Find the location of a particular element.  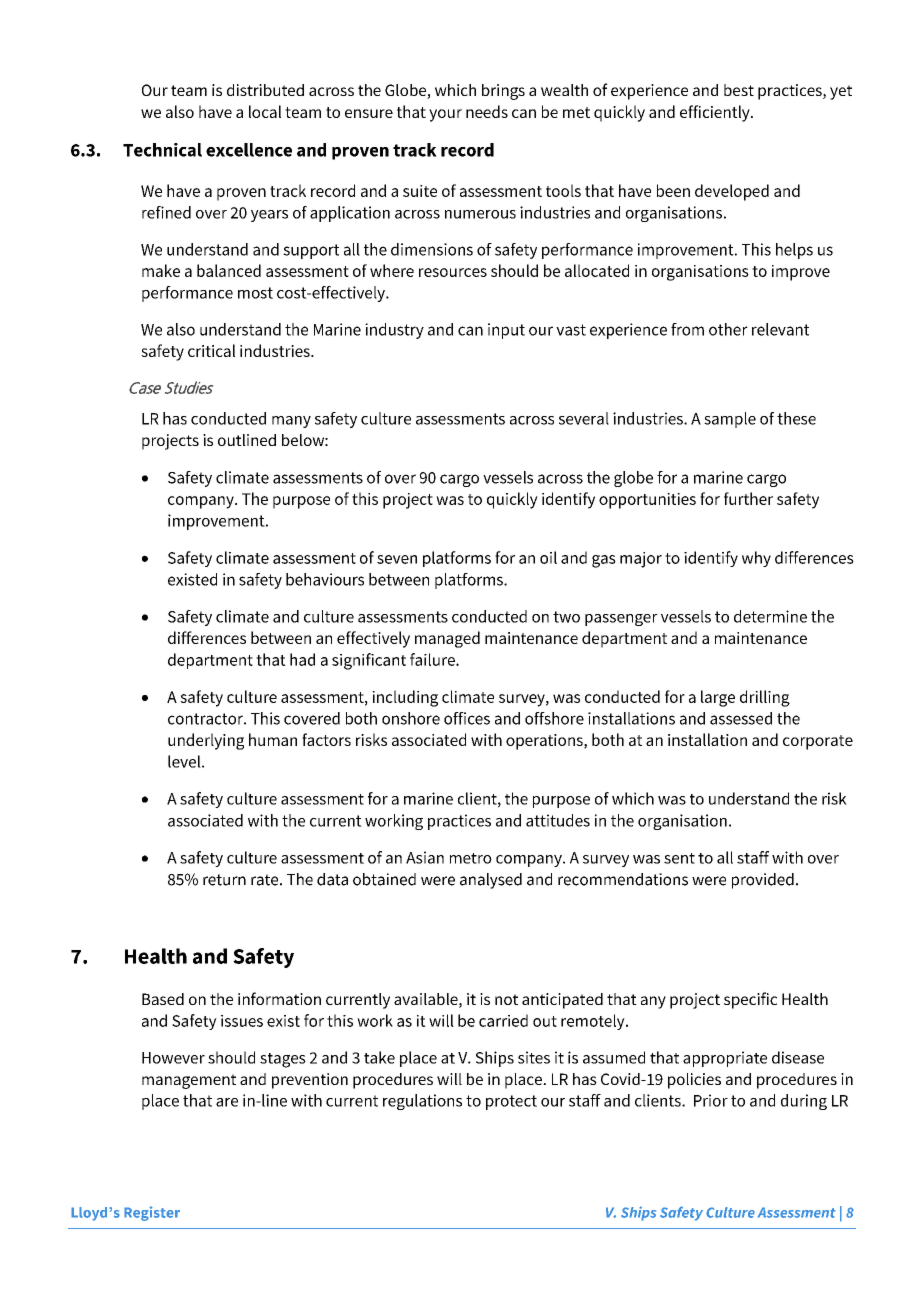

offices is located at coordinates (467, 718).
